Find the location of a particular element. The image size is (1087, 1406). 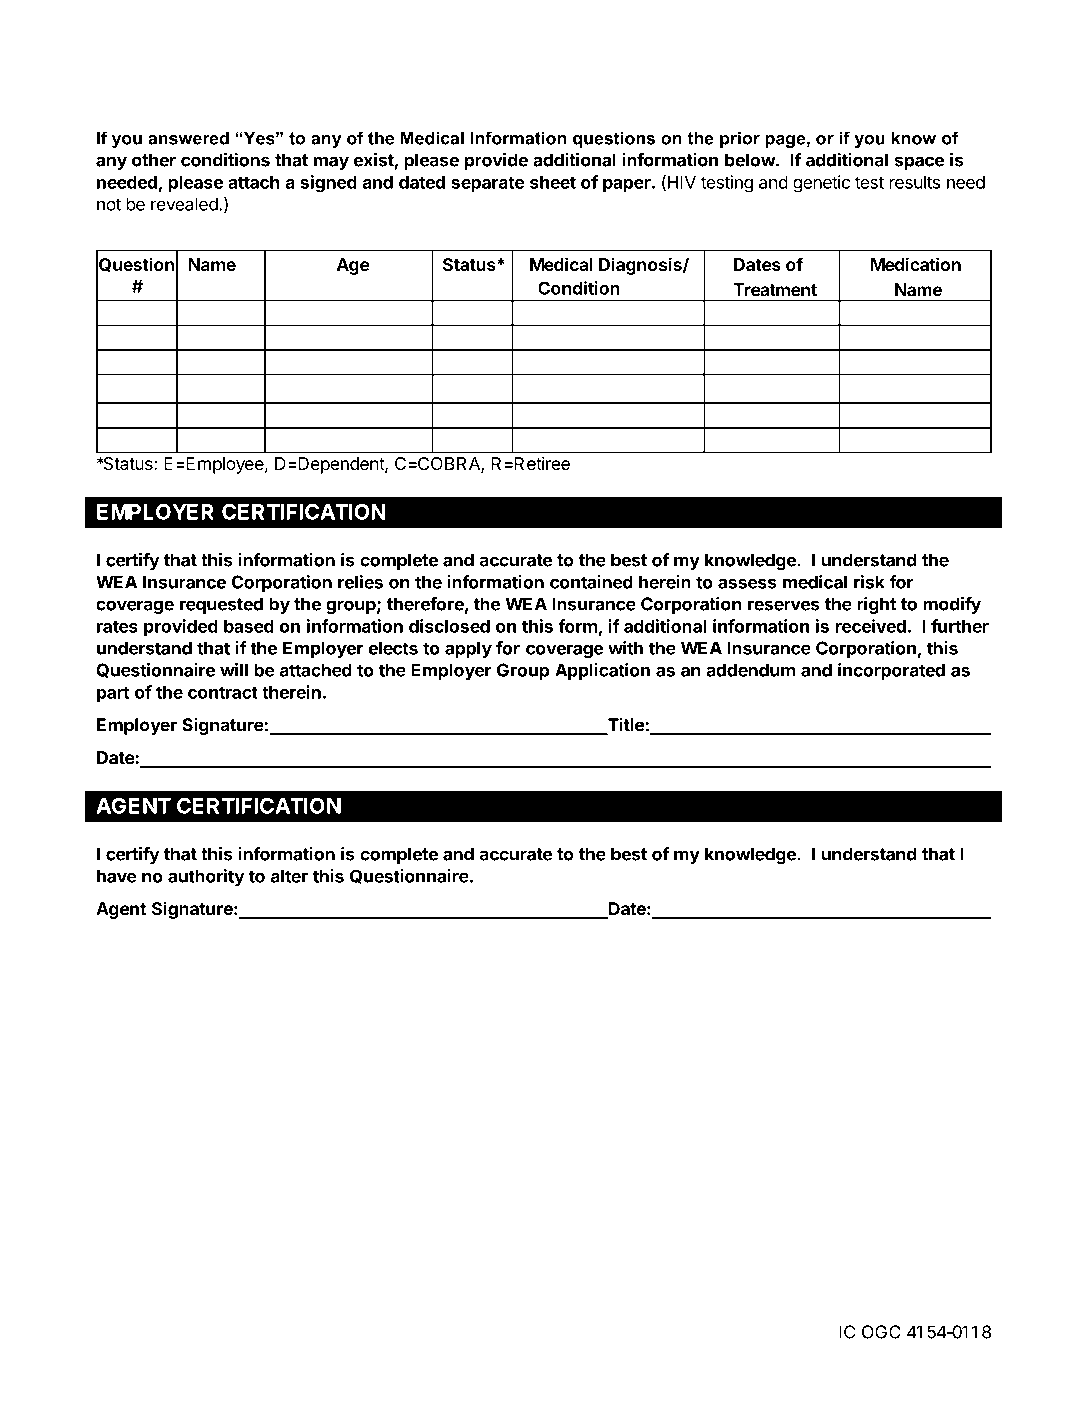

authority is located at coordinates (206, 877).
